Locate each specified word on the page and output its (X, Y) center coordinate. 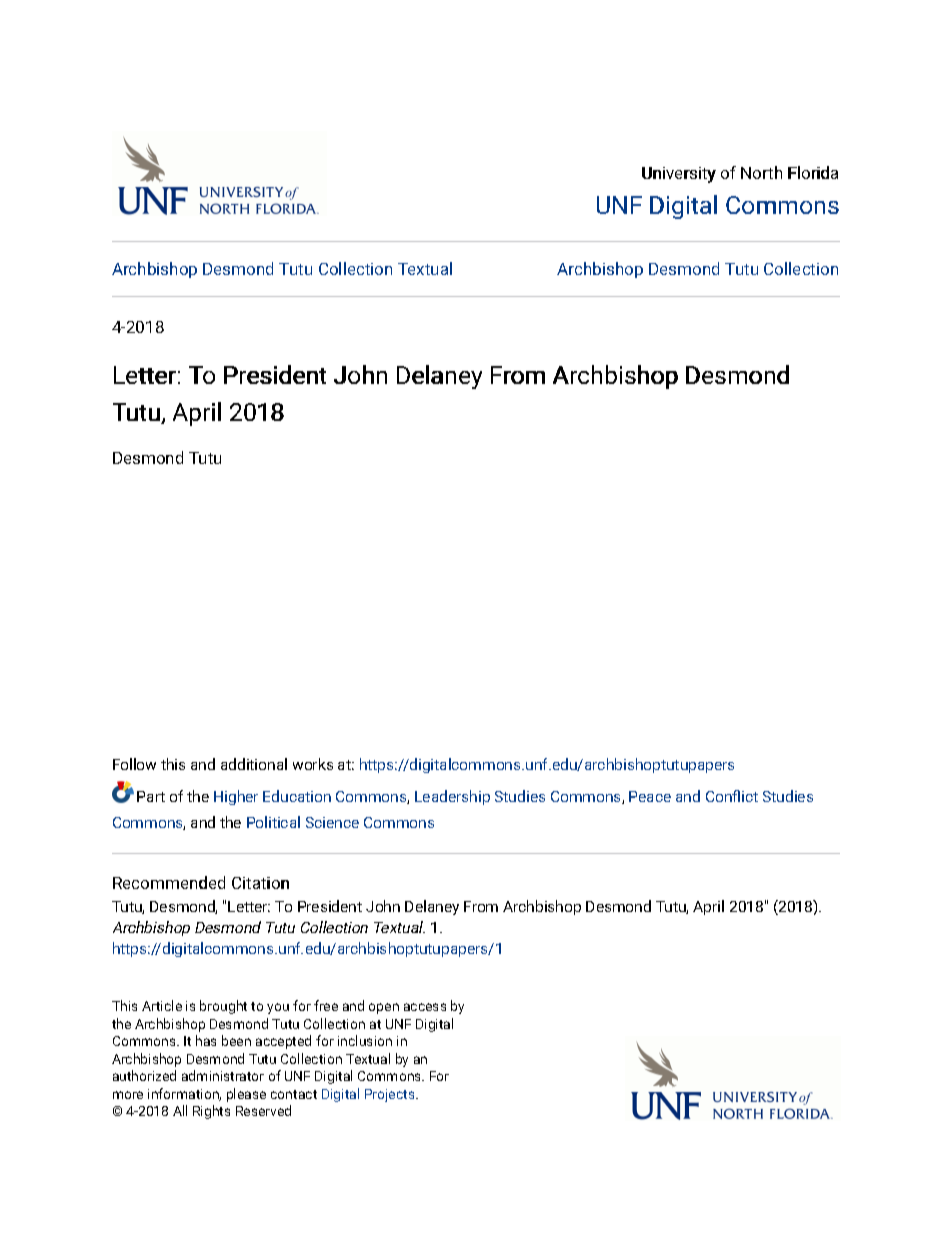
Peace (650, 796)
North (761, 172)
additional (254, 764)
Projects (391, 1095)
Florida (813, 172)
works (313, 764)
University (679, 175)
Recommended (169, 882)
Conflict (732, 796)
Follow (134, 764)
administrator (223, 1075)
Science (332, 822)
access (425, 1007)
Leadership (452, 797)
